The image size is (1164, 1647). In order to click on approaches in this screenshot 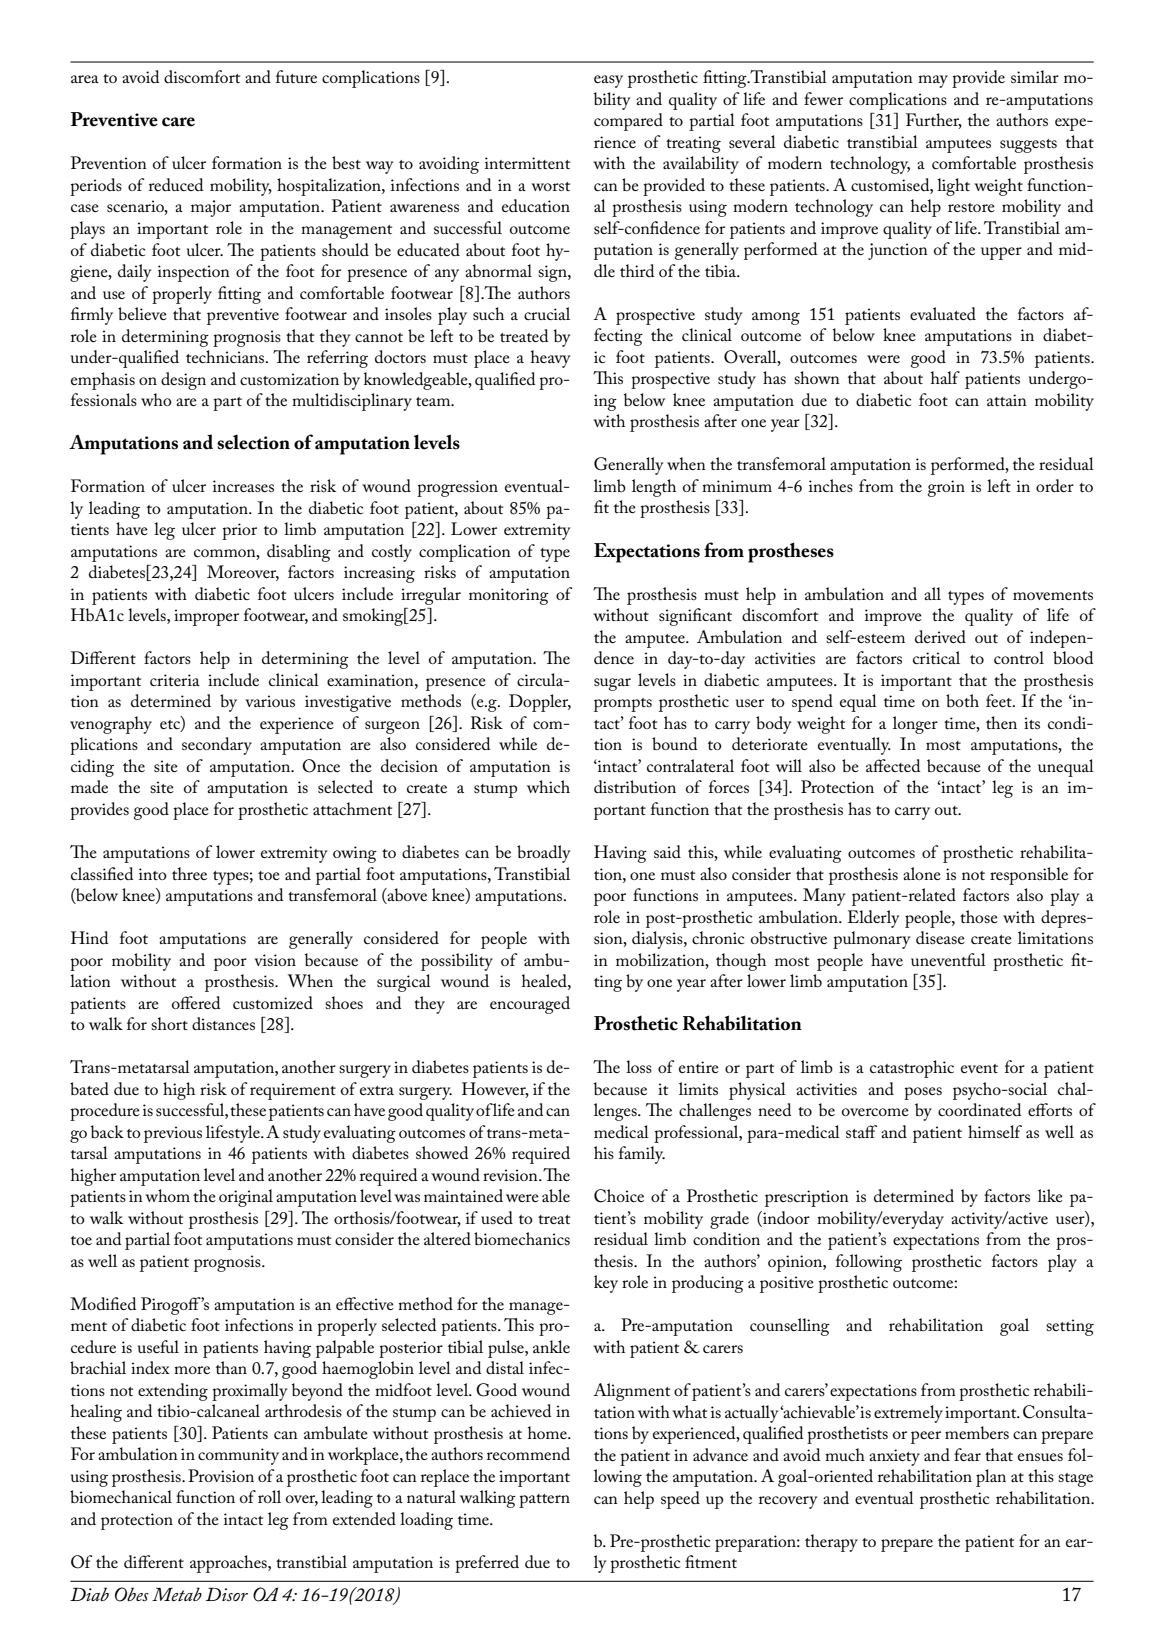, I will do `click(229, 1564)`.
